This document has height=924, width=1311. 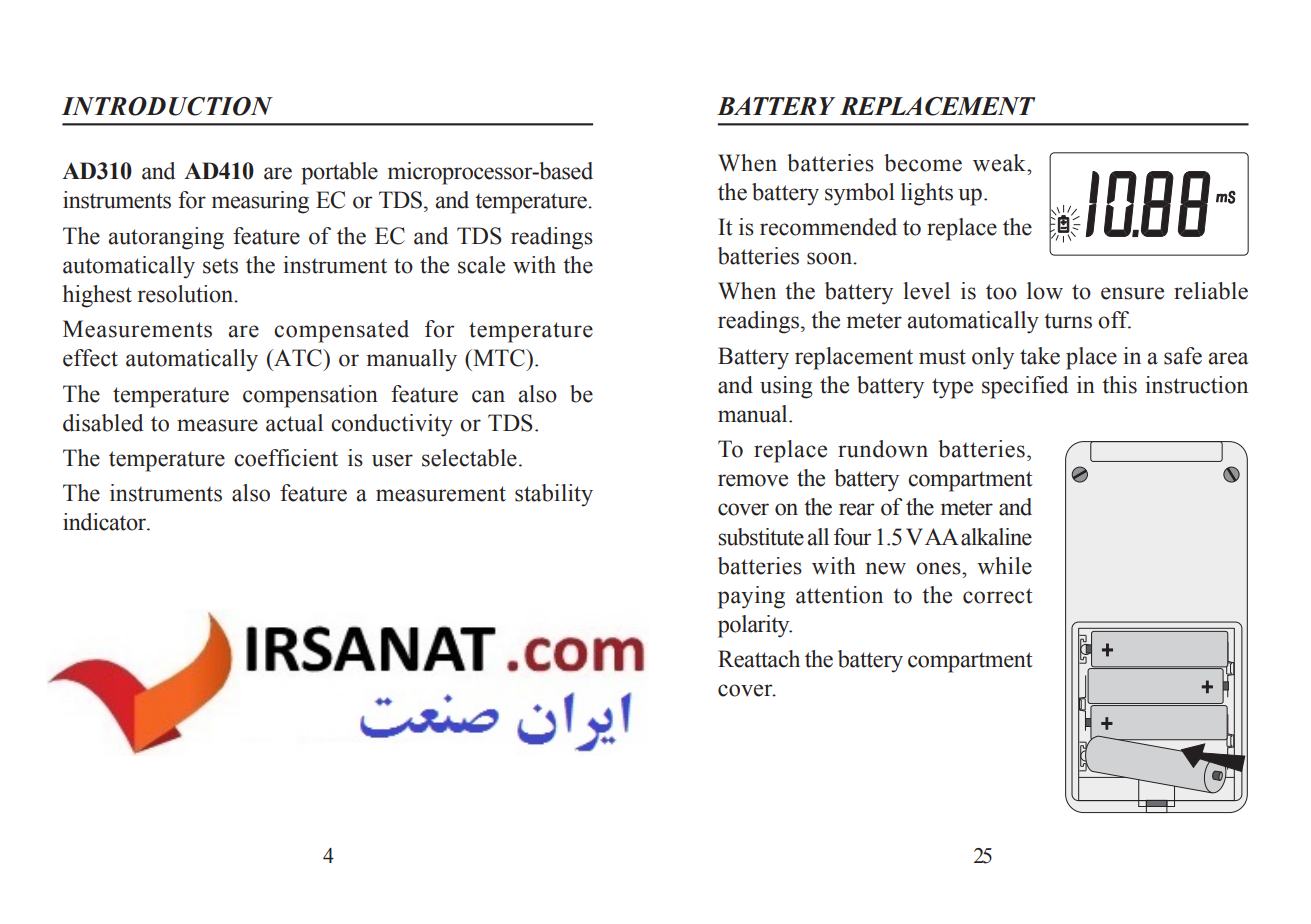 What do you see at coordinates (286, 458) in the document?
I see `coefficient` at bounding box center [286, 458].
